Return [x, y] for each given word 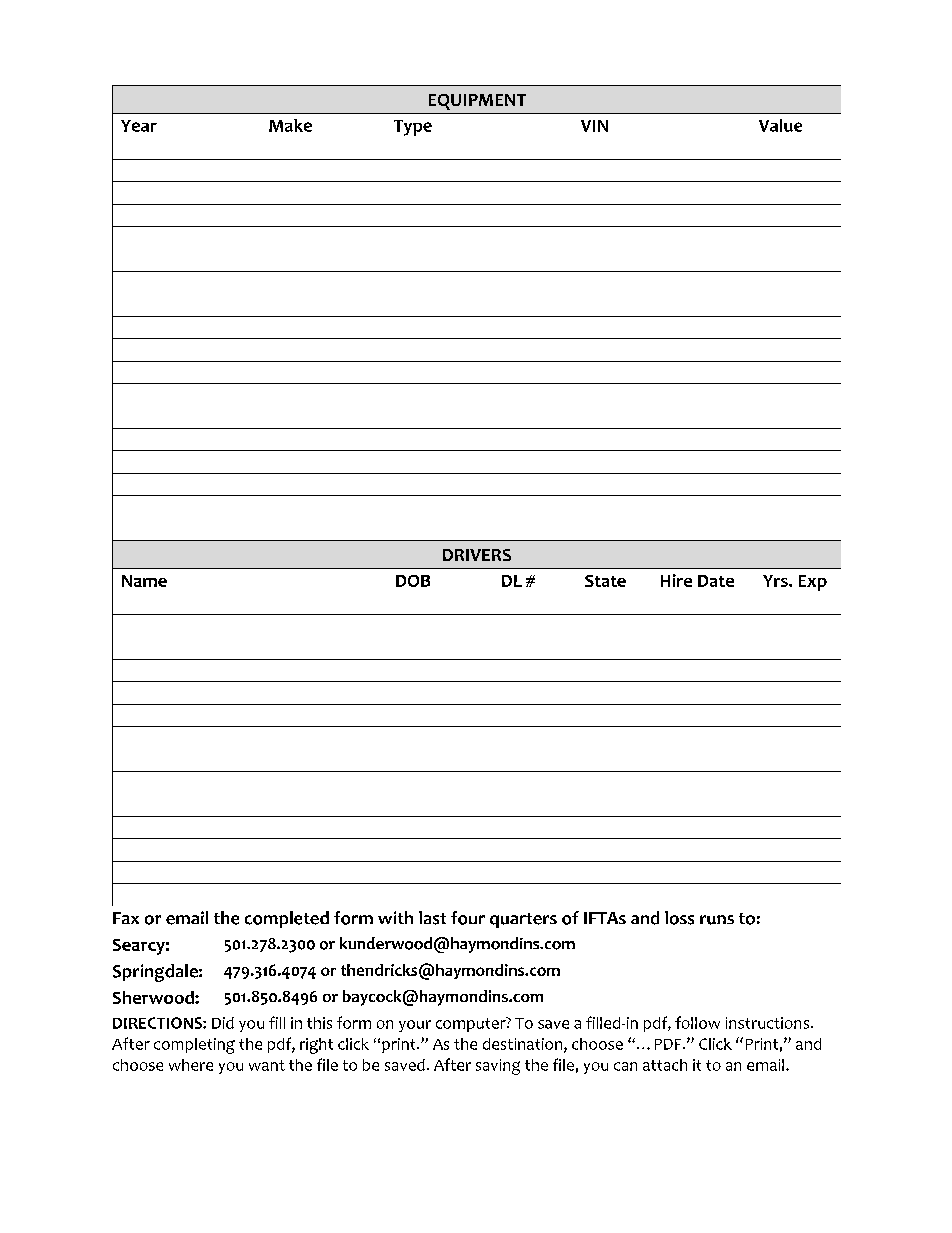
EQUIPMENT [477, 102]
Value [780, 125]
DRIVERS [477, 555]
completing [194, 1046]
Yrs [776, 581]
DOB [413, 581]
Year [139, 126]
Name [144, 581]
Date [716, 581]
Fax [126, 918]
